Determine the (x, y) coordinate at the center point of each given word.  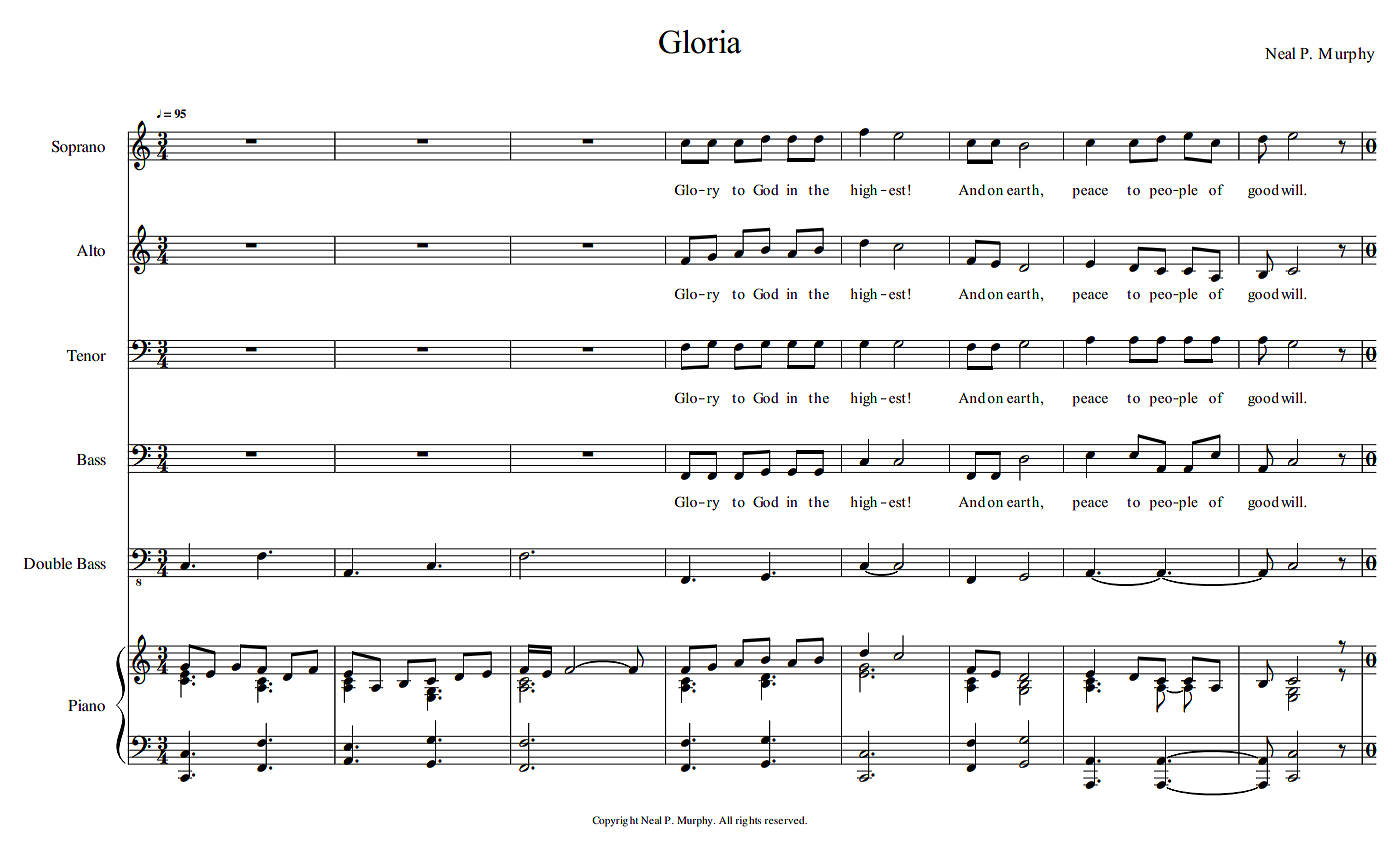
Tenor (86, 355)
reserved (785, 820)
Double (48, 563)
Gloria (700, 42)
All (725, 820)
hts (755, 820)
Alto (90, 250)
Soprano (78, 148)
